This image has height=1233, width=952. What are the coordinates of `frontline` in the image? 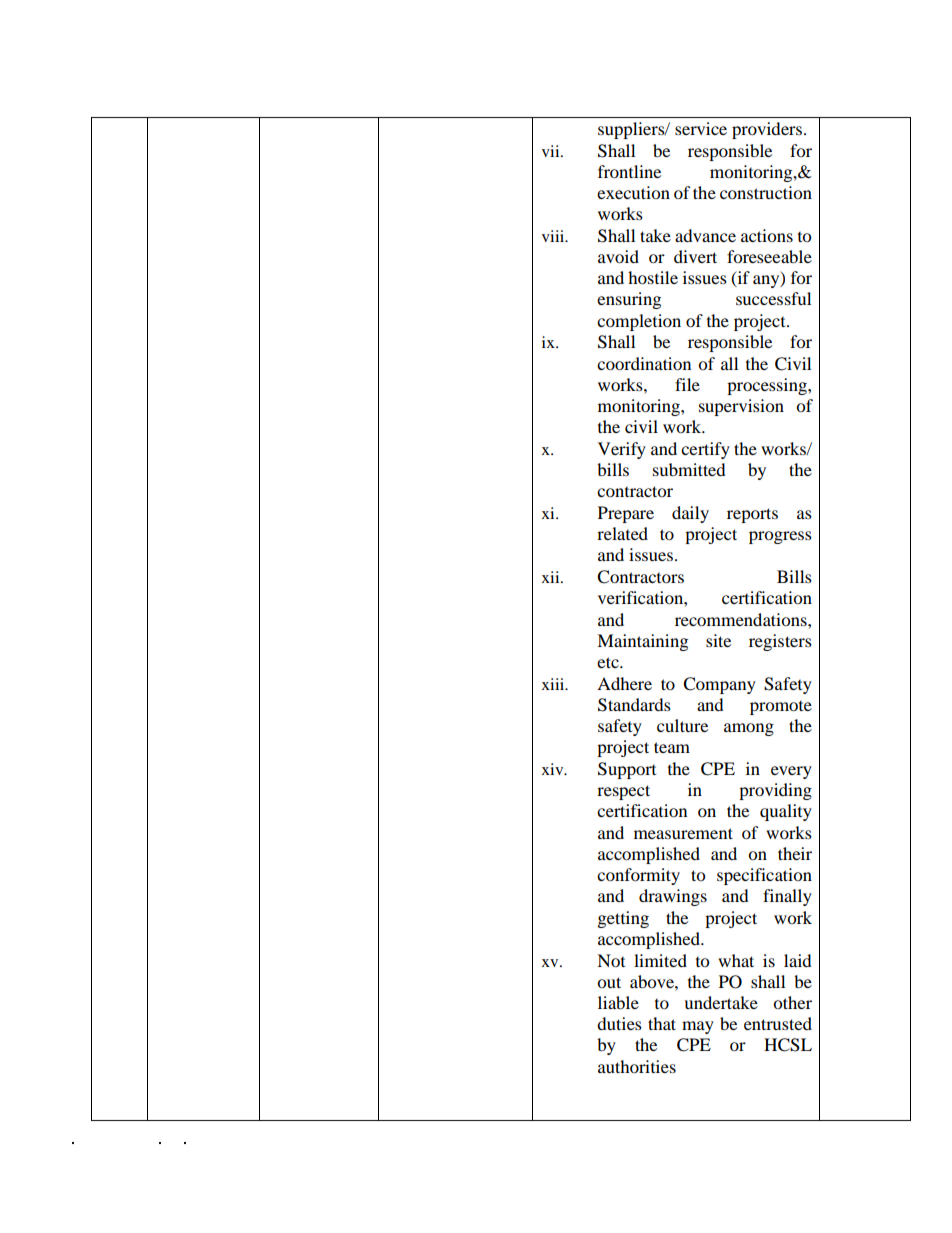 It's located at (629, 171).
